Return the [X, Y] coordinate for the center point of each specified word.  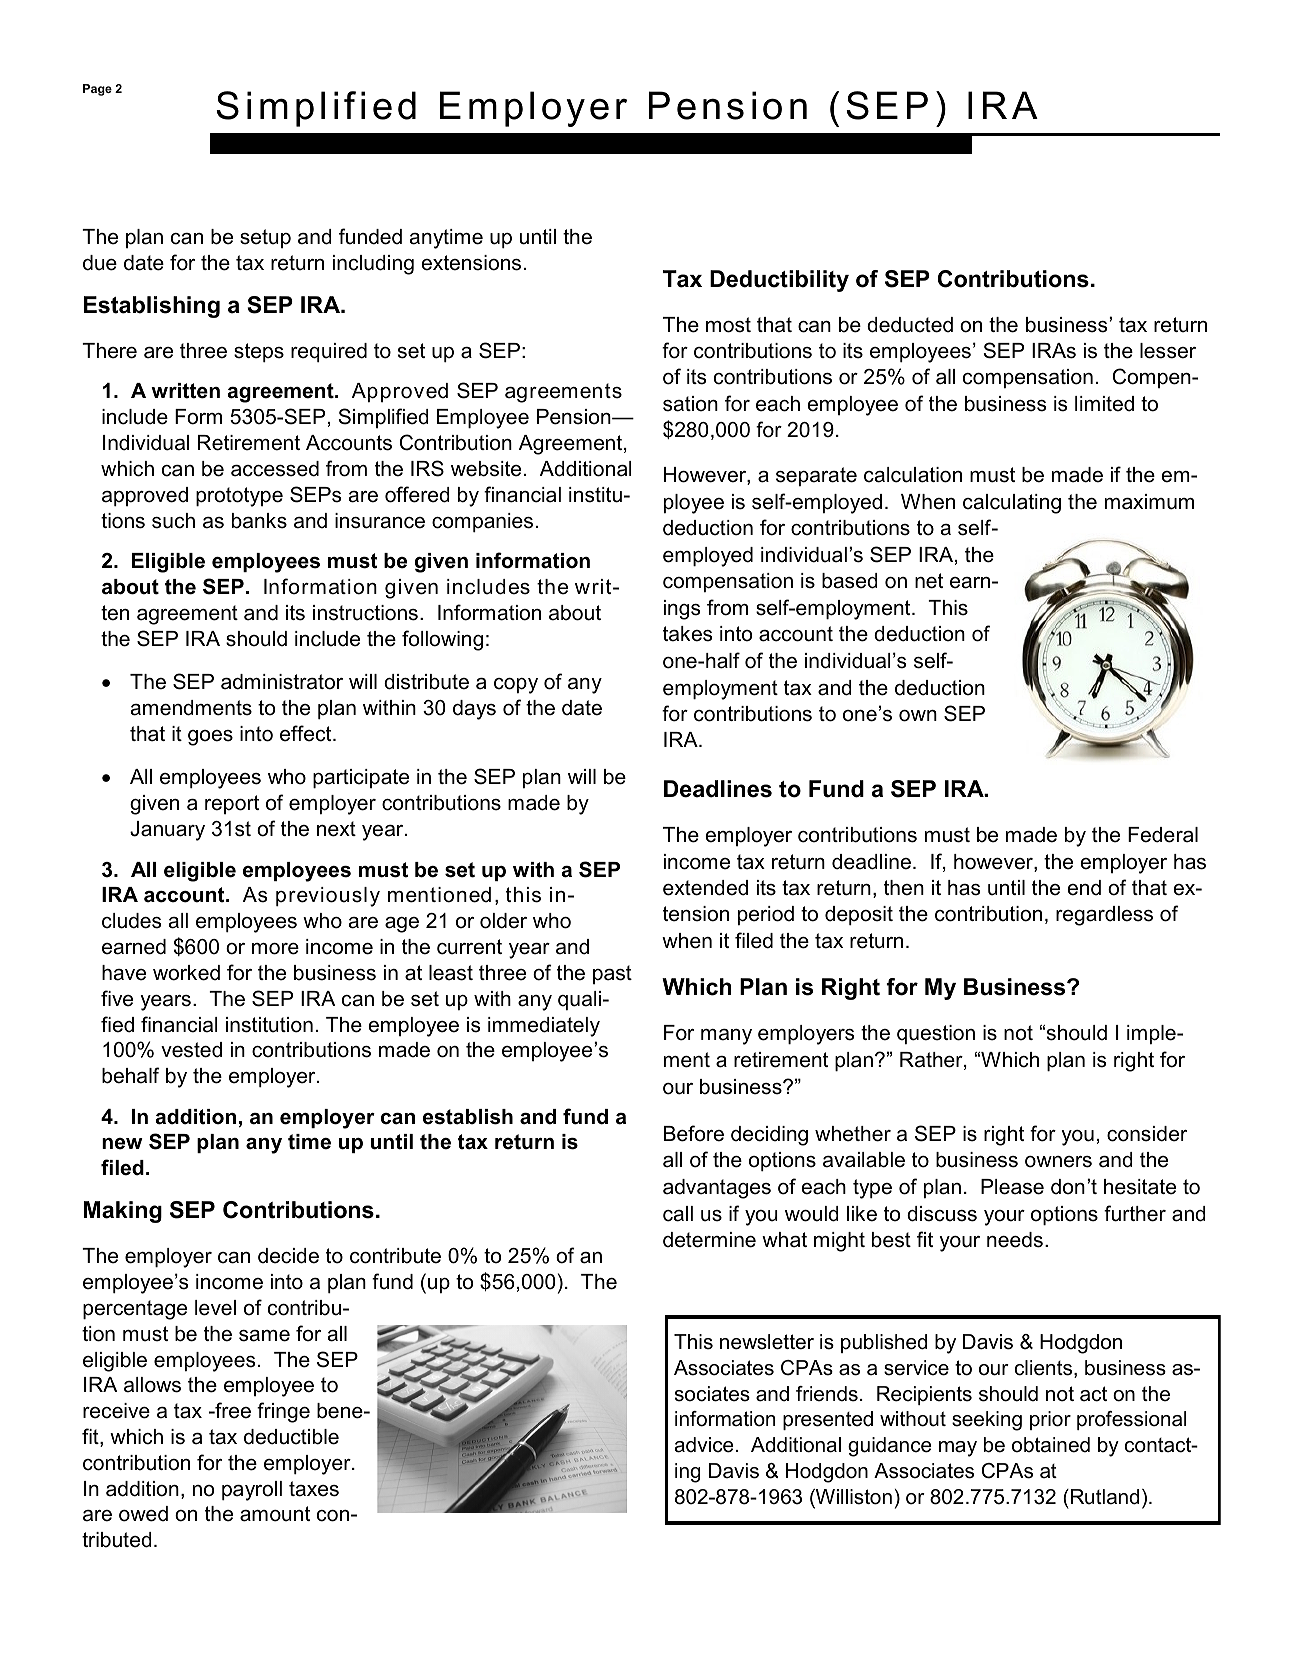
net [929, 581]
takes [687, 634]
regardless [1104, 916]
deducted [910, 325]
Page [97, 90]
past [612, 974]
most [728, 325]
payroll [252, 1491]
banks [259, 521]
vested [191, 1050]
